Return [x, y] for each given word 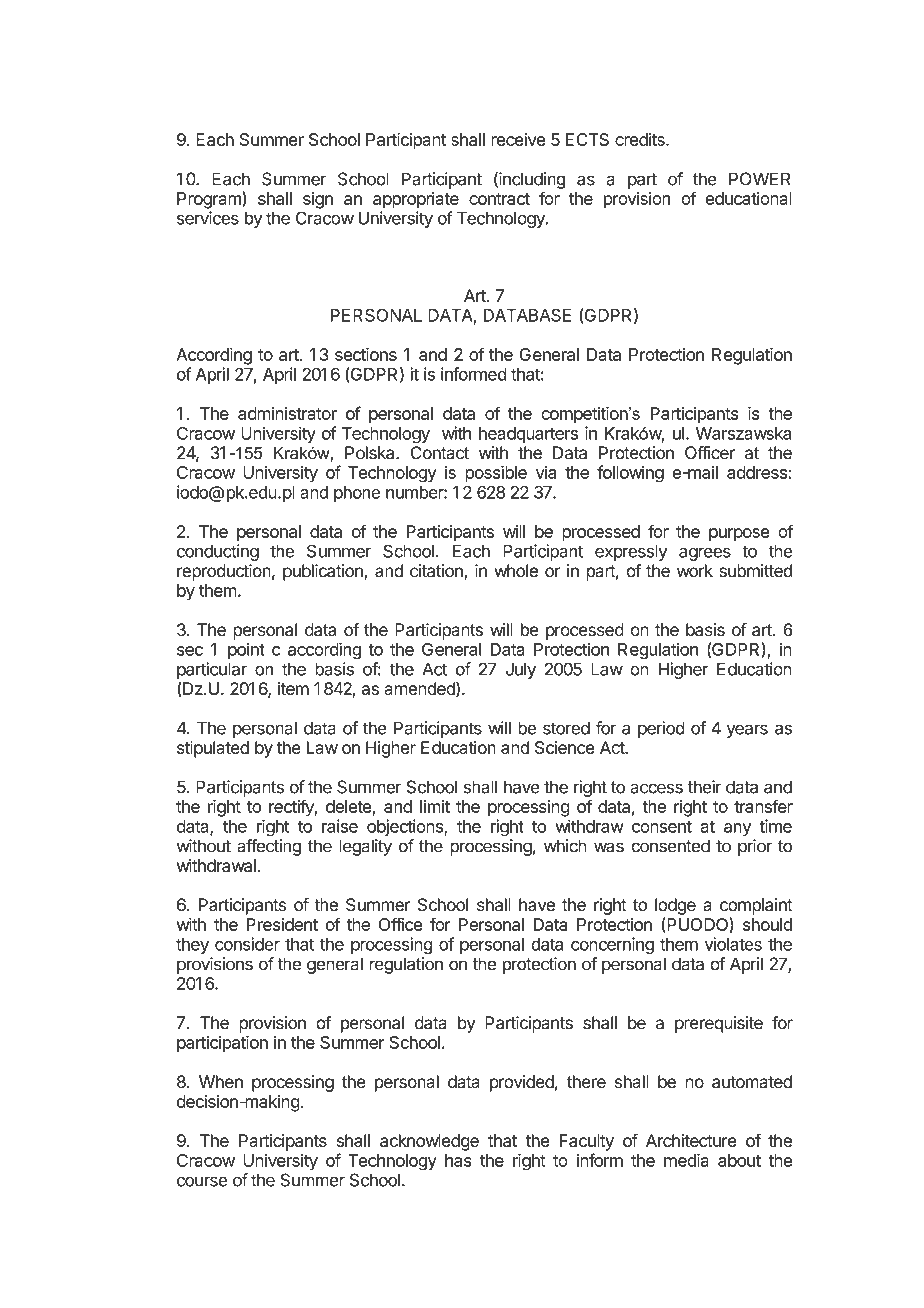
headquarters [528, 435]
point [246, 651]
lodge [675, 906]
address [758, 472]
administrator [287, 413]
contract [499, 199]
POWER [759, 179]
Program [210, 200]
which [565, 846]
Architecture [691, 1140]
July [521, 670]
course [202, 1181]
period [661, 729]
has [458, 1160]
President [282, 924]
